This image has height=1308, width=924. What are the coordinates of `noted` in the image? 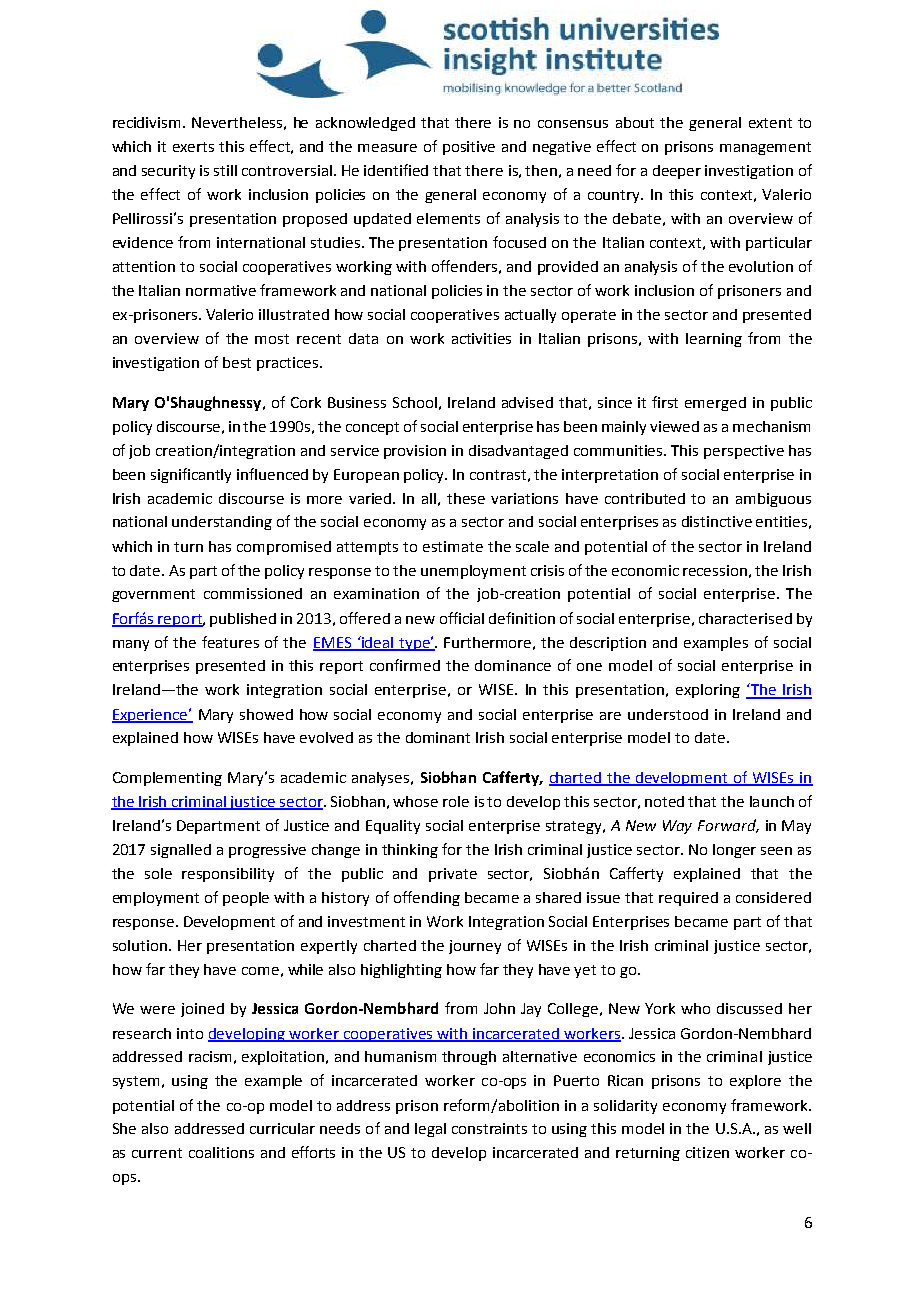 It's located at (664, 801).
